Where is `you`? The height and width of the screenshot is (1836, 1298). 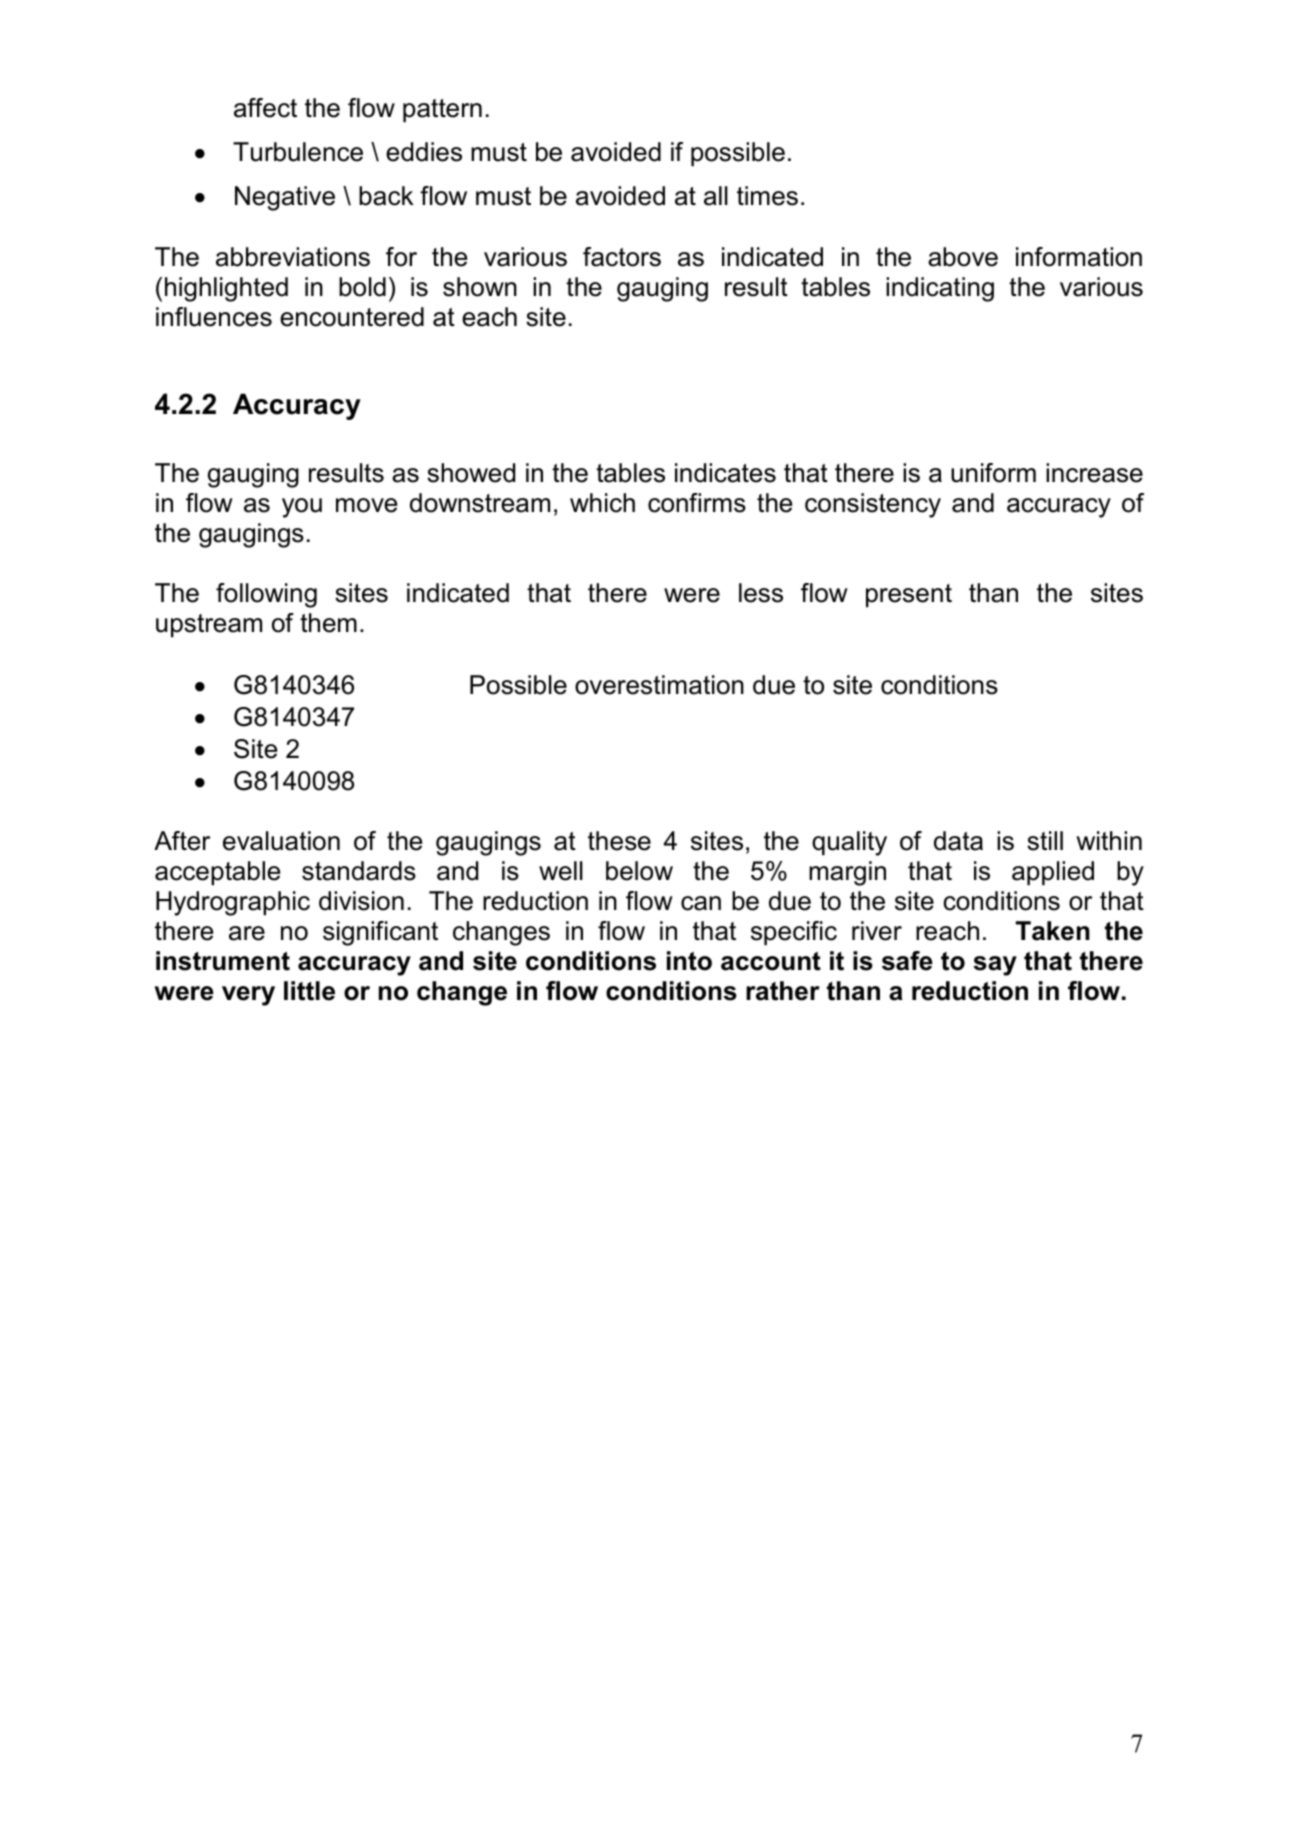 you is located at coordinates (302, 508).
